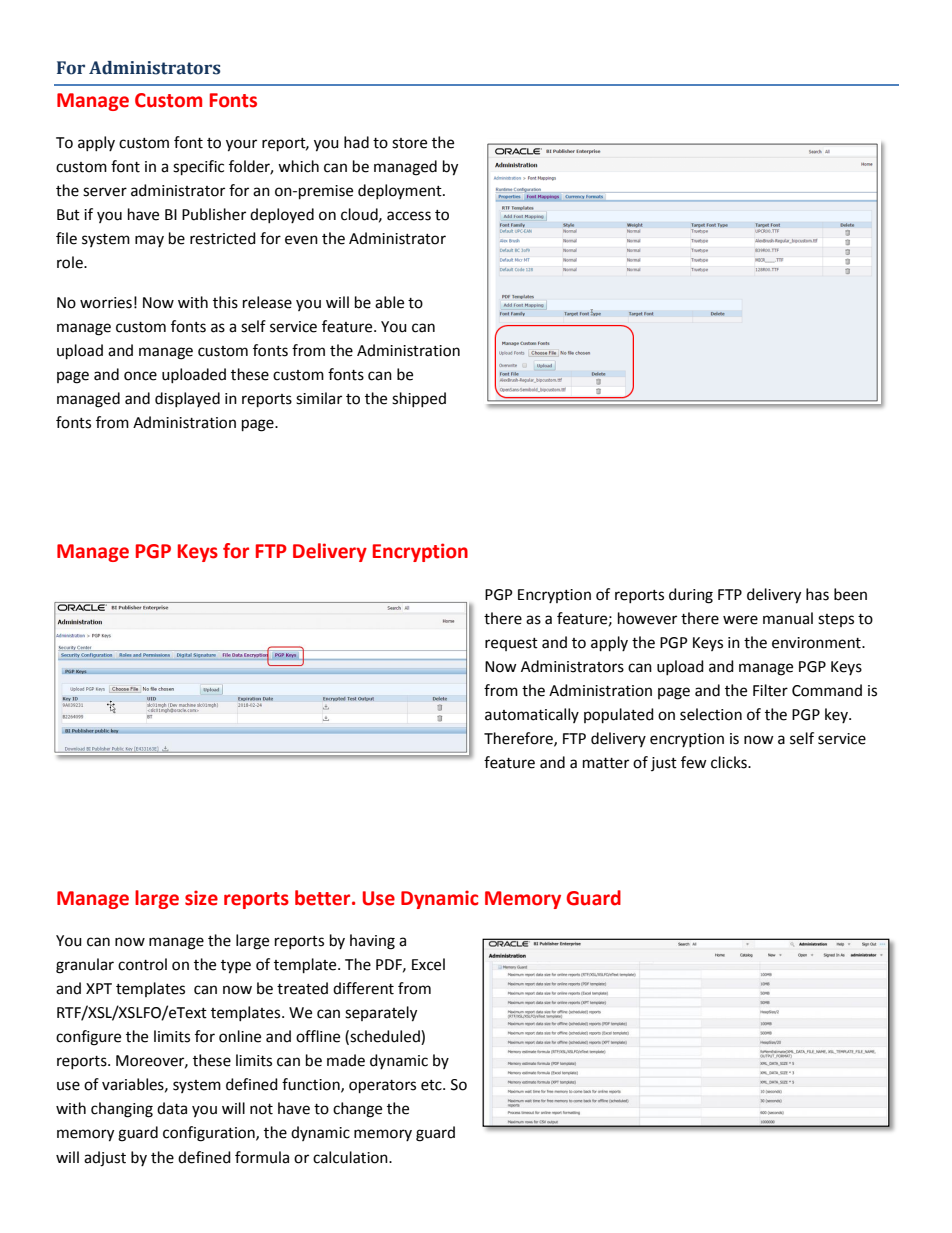  Describe the element at coordinates (532, 715) in the document. I see `automatically` at that location.
